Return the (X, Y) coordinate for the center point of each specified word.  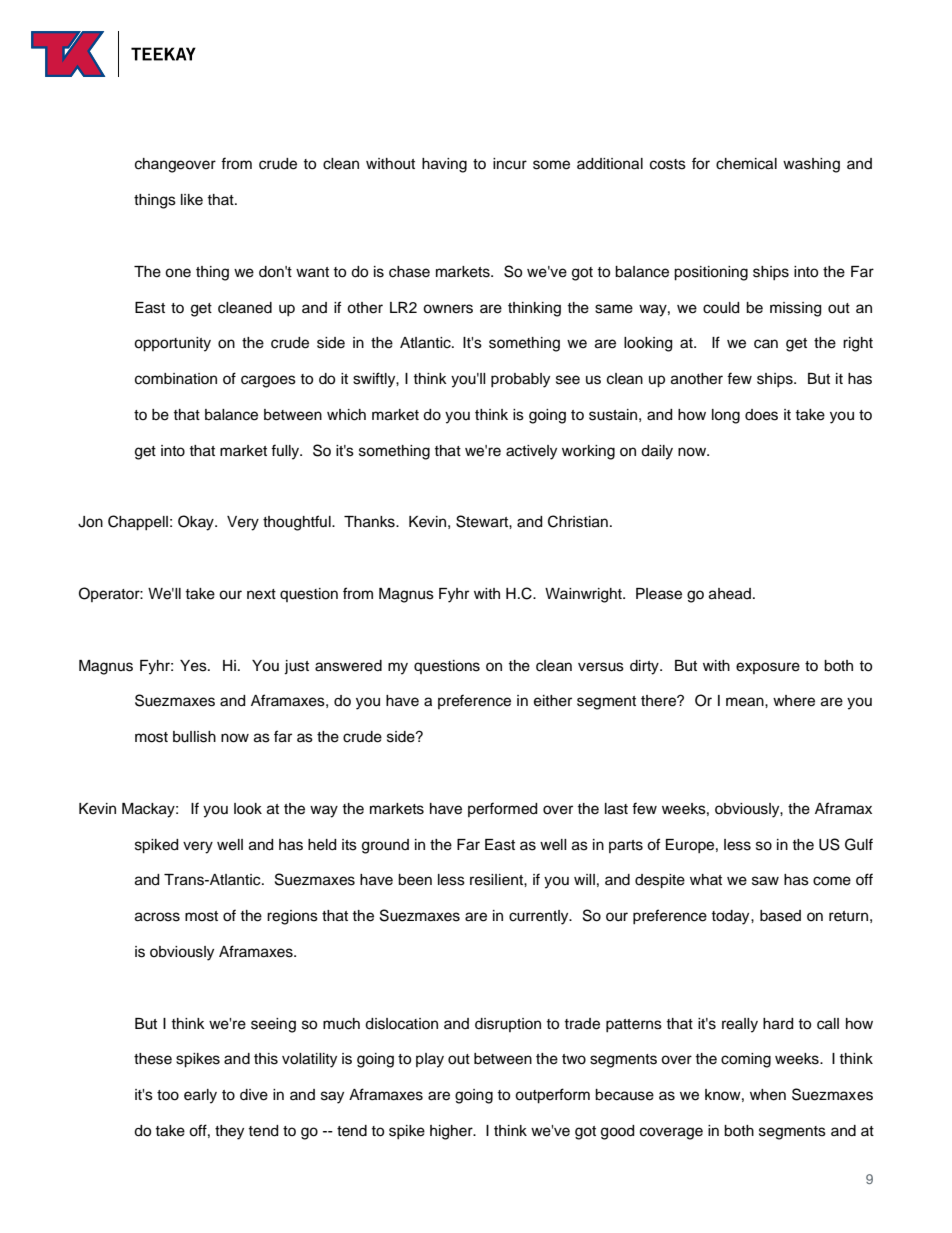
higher (452, 1132)
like (192, 200)
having (444, 165)
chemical (746, 164)
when (768, 1095)
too (168, 1095)
